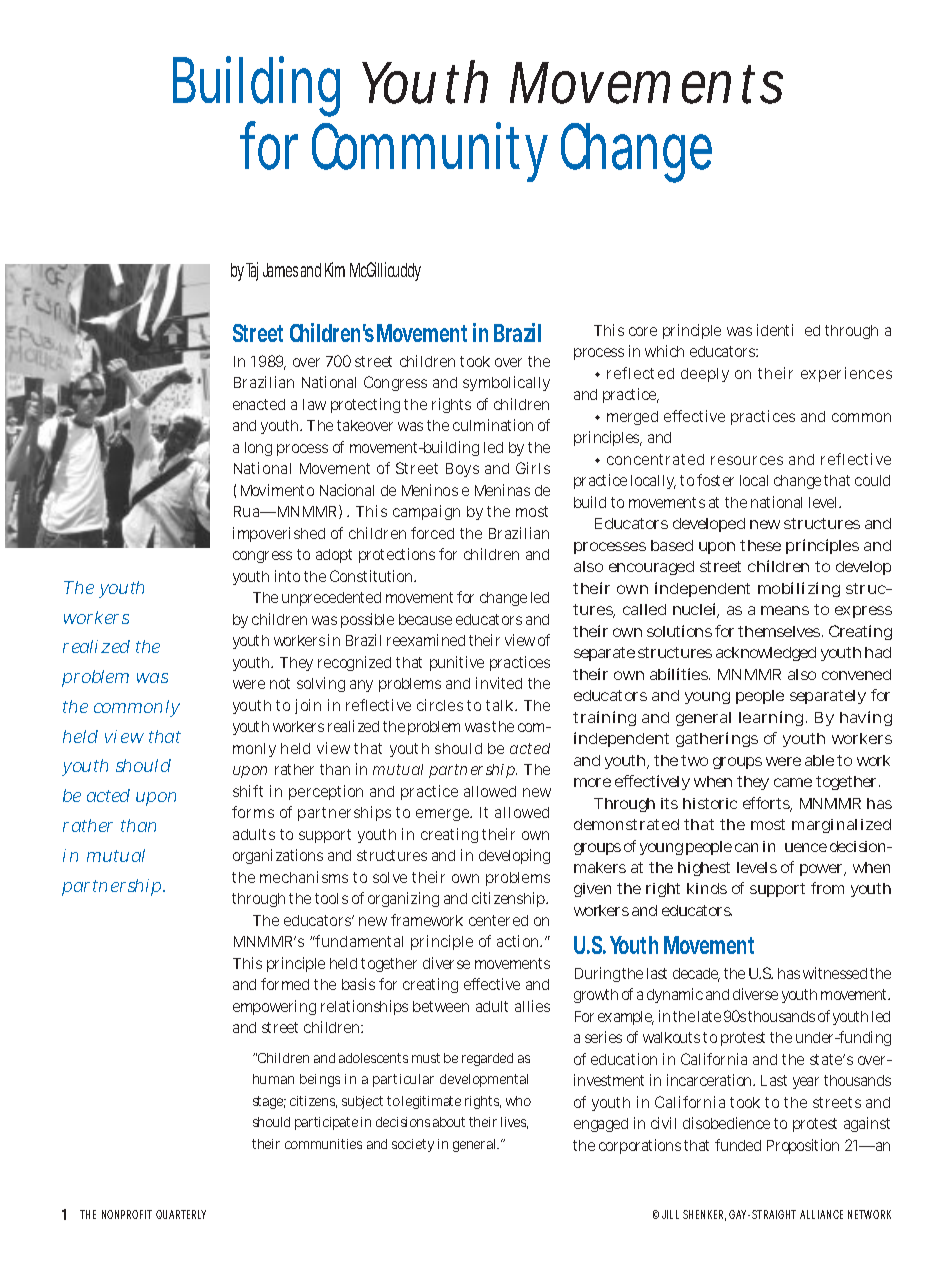 This screenshot has width=952, height=1265. What do you see at coordinates (601, 1125) in the screenshot?
I see `engaged` at bounding box center [601, 1125].
